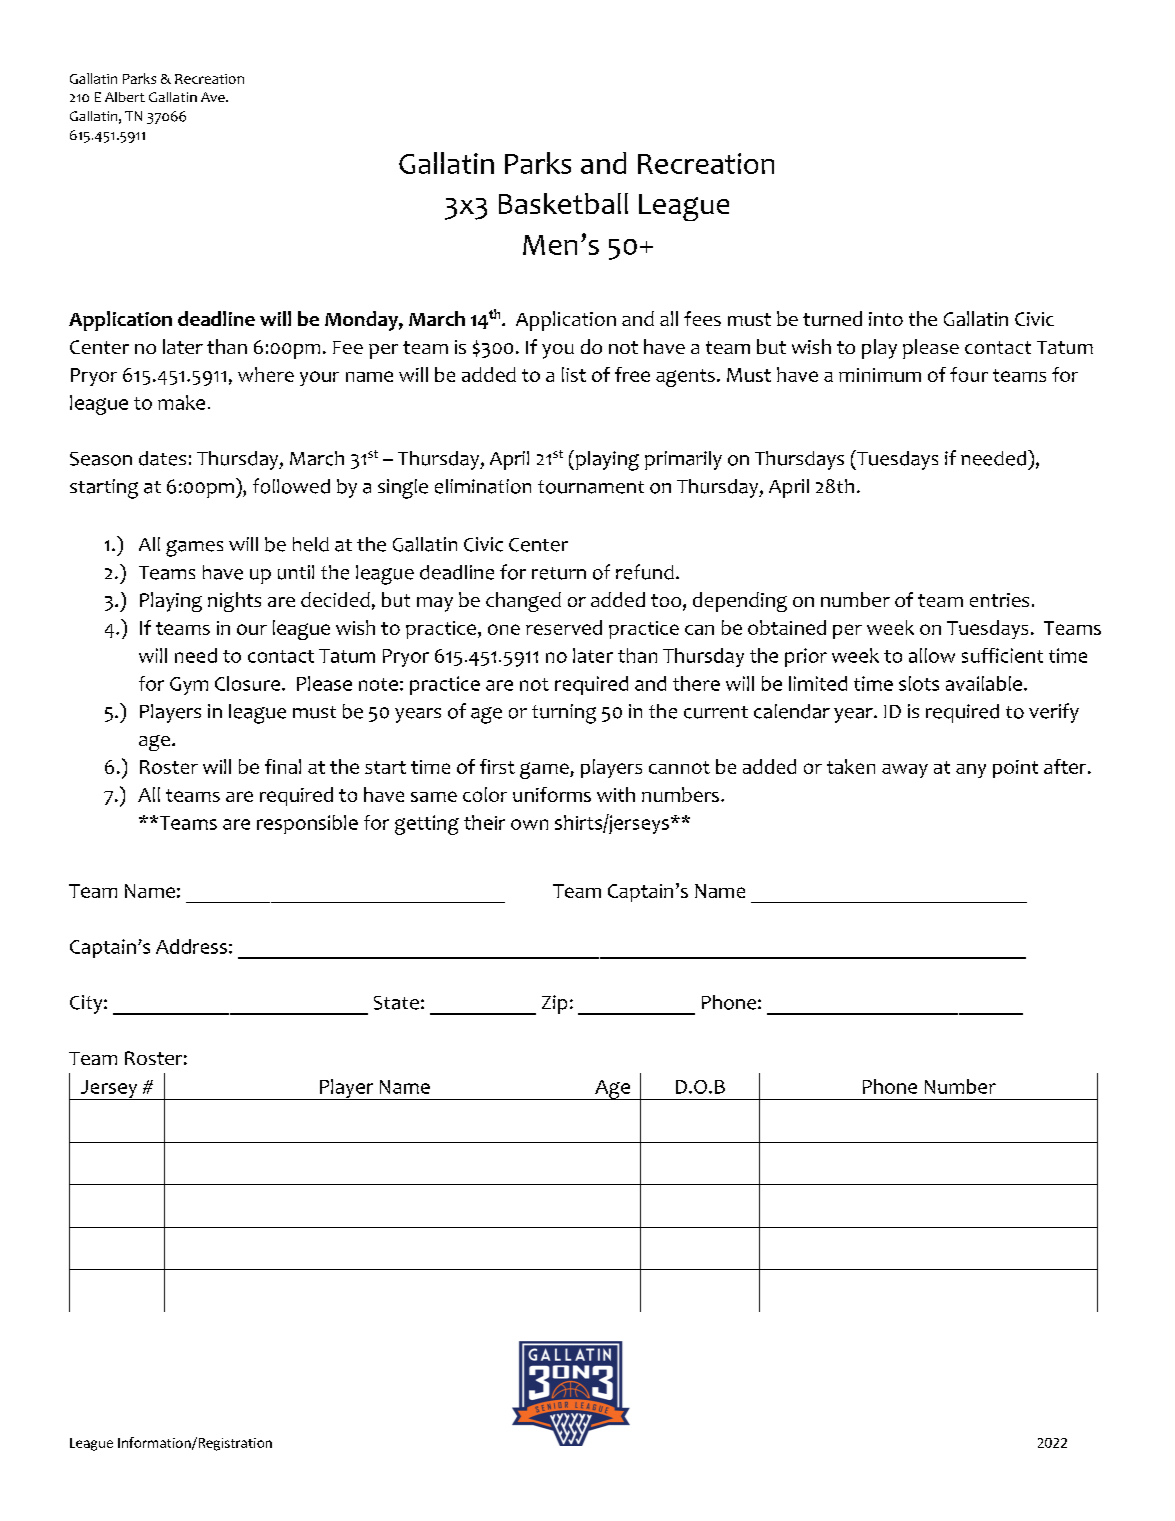 This page has height=1521, width=1175. I want to click on Albert, so click(125, 97).
